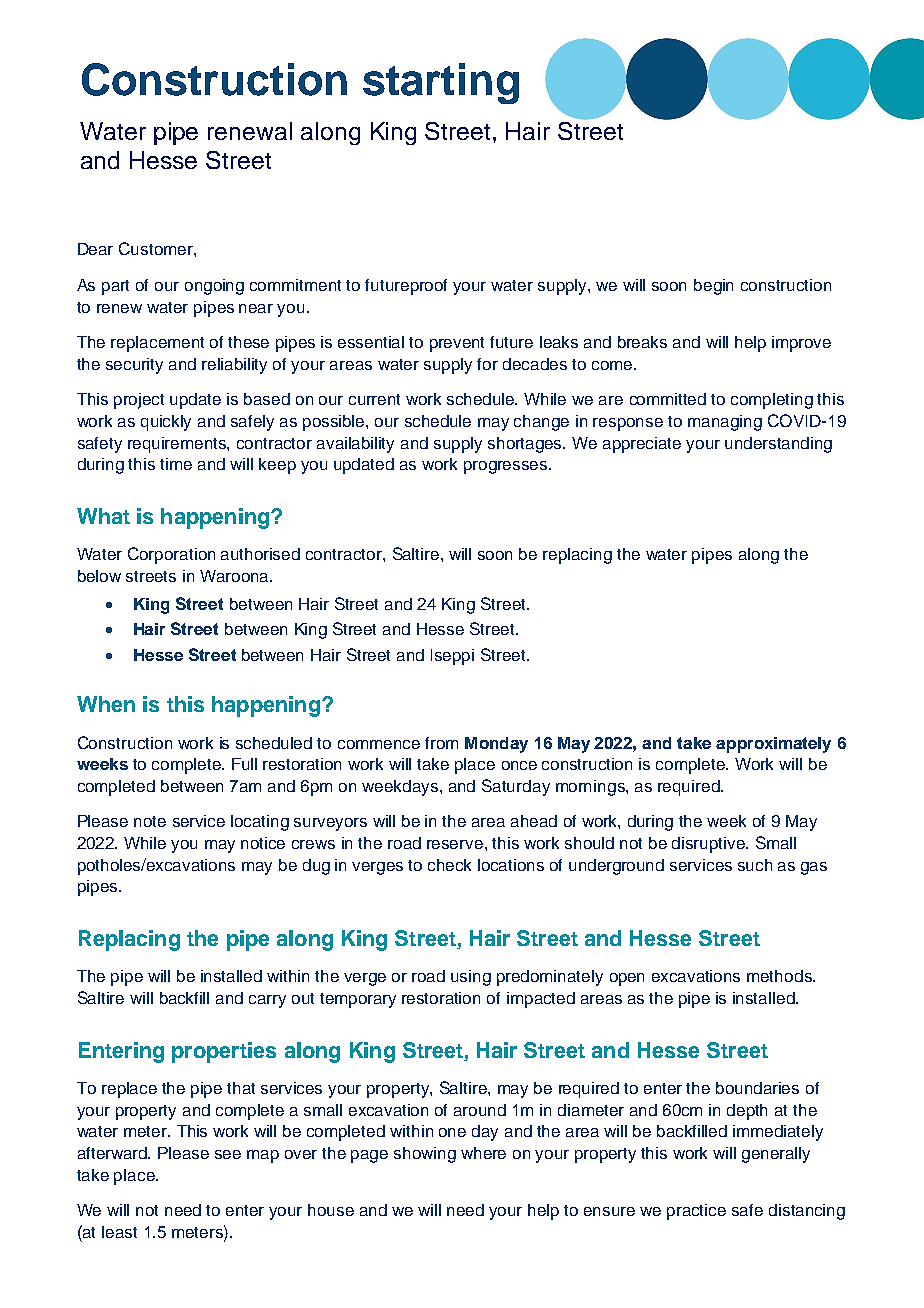 The height and width of the screenshot is (1308, 924). What do you see at coordinates (441, 743) in the screenshot?
I see `from` at bounding box center [441, 743].
